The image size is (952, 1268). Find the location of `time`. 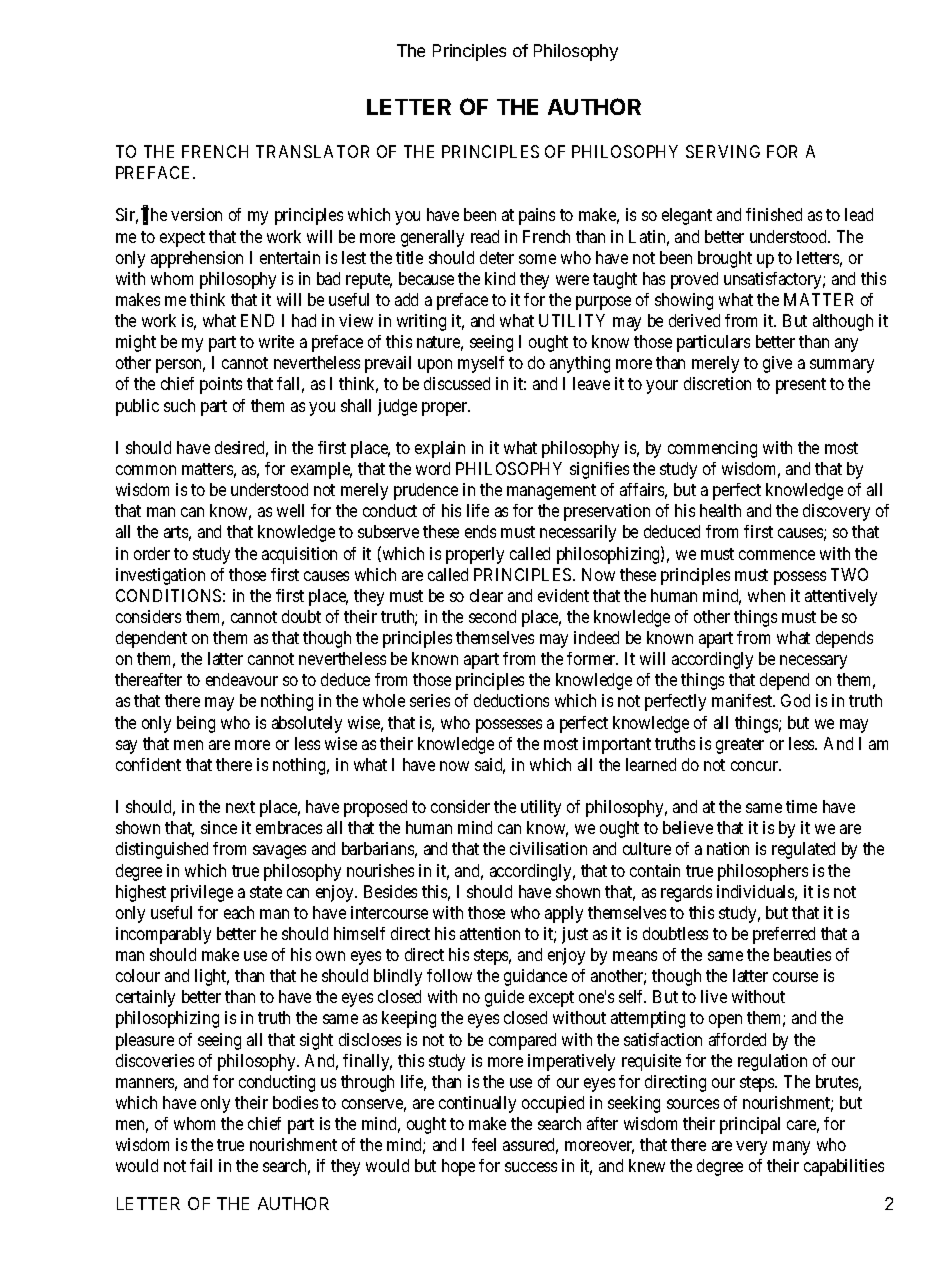

time is located at coordinates (801, 806).
